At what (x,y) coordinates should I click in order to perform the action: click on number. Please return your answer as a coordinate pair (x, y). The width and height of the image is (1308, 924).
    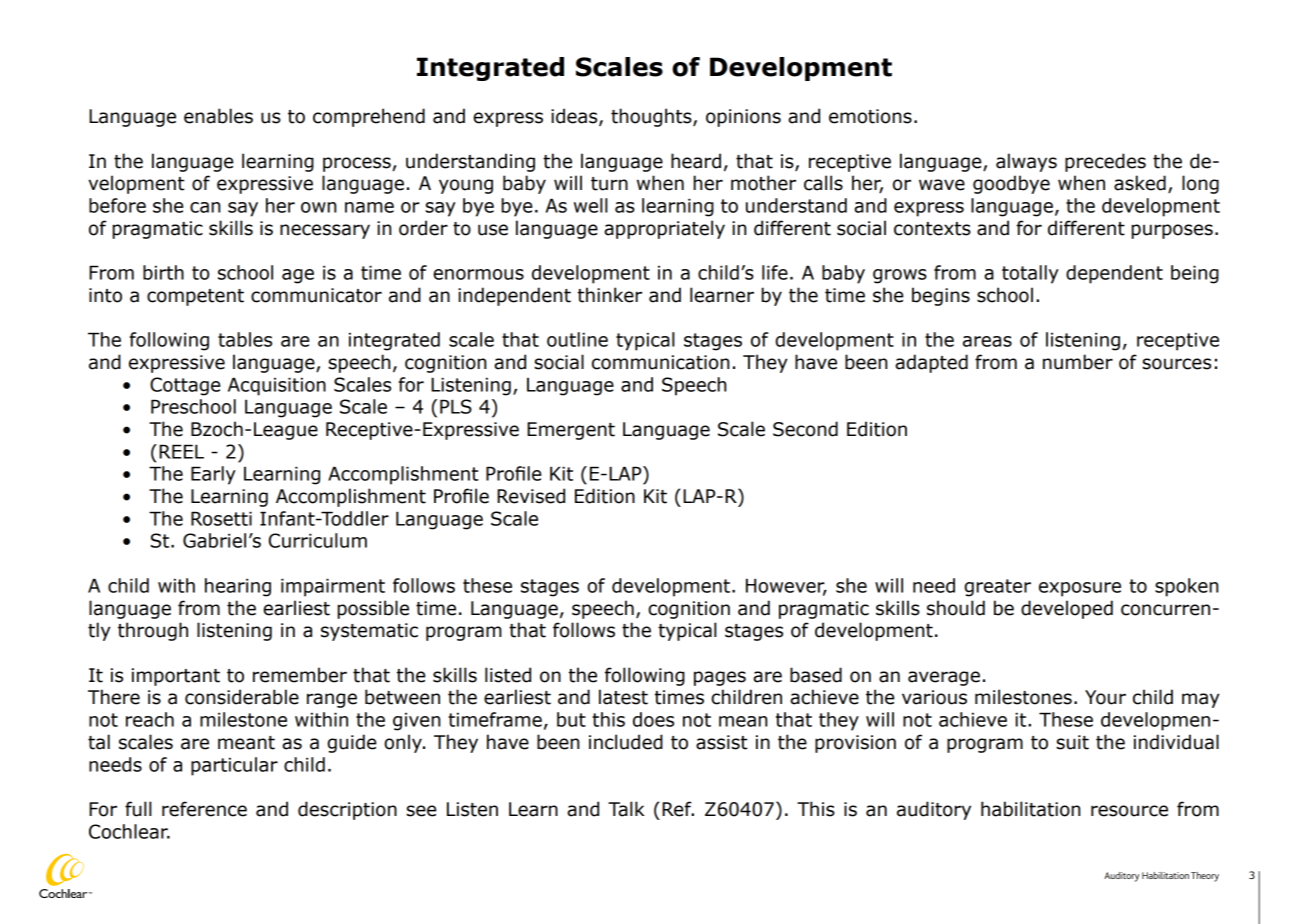
    Looking at the image, I should click on (1078, 362).
